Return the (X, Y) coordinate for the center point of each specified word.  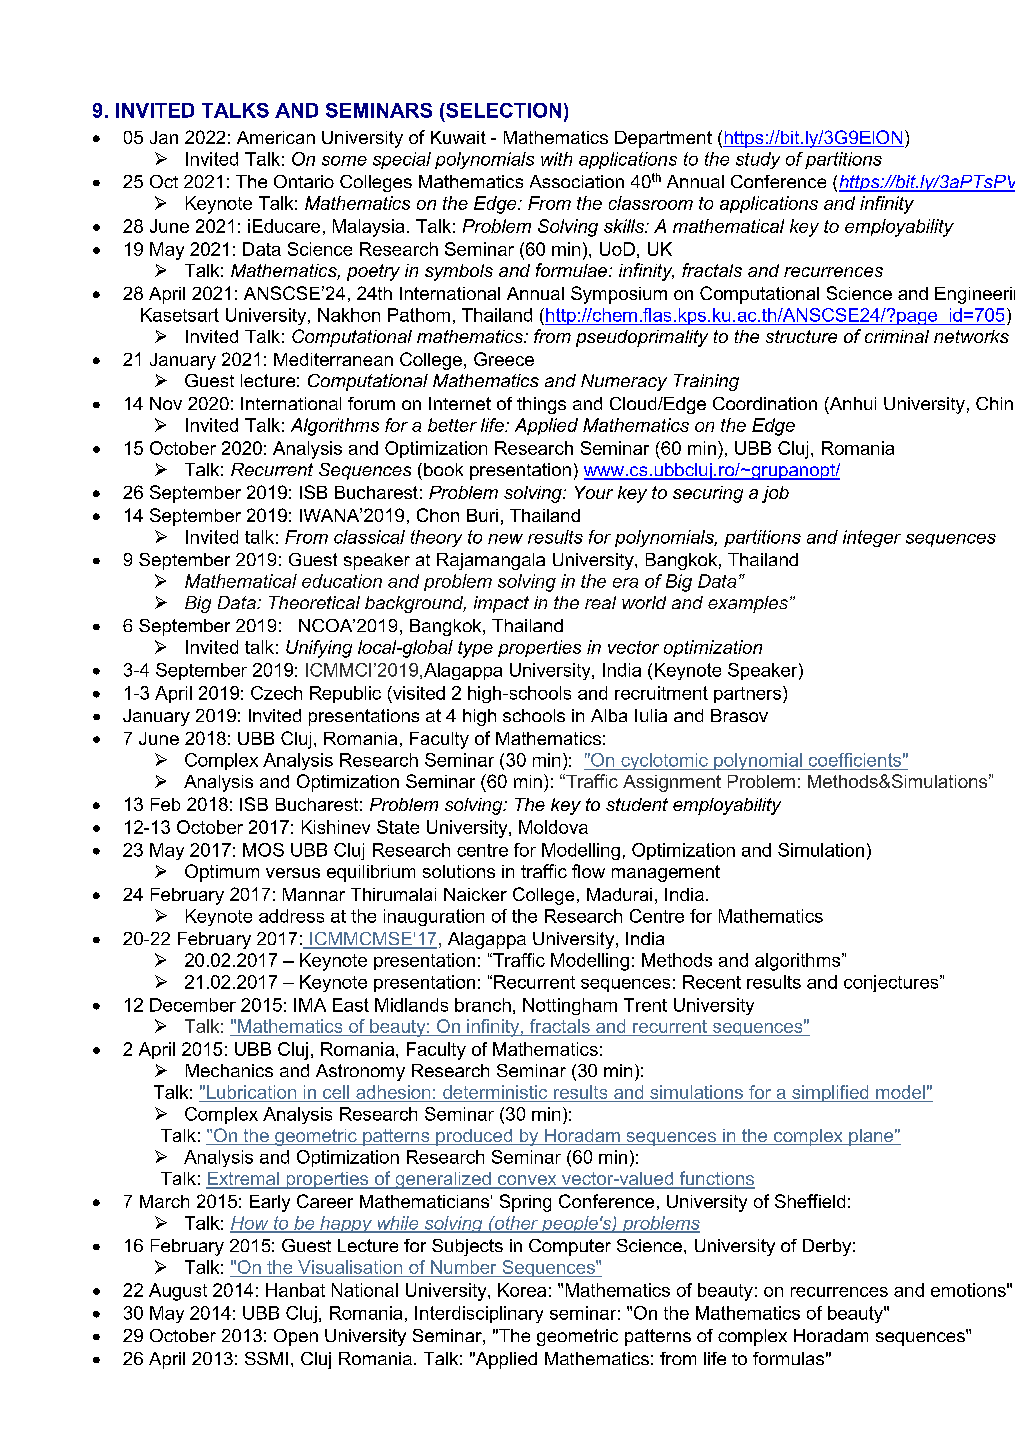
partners (749, 694)
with (556, 159)
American (276, 137)
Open (296, 1337)
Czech (276, 693)
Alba (609, 715)
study (758, 160)
